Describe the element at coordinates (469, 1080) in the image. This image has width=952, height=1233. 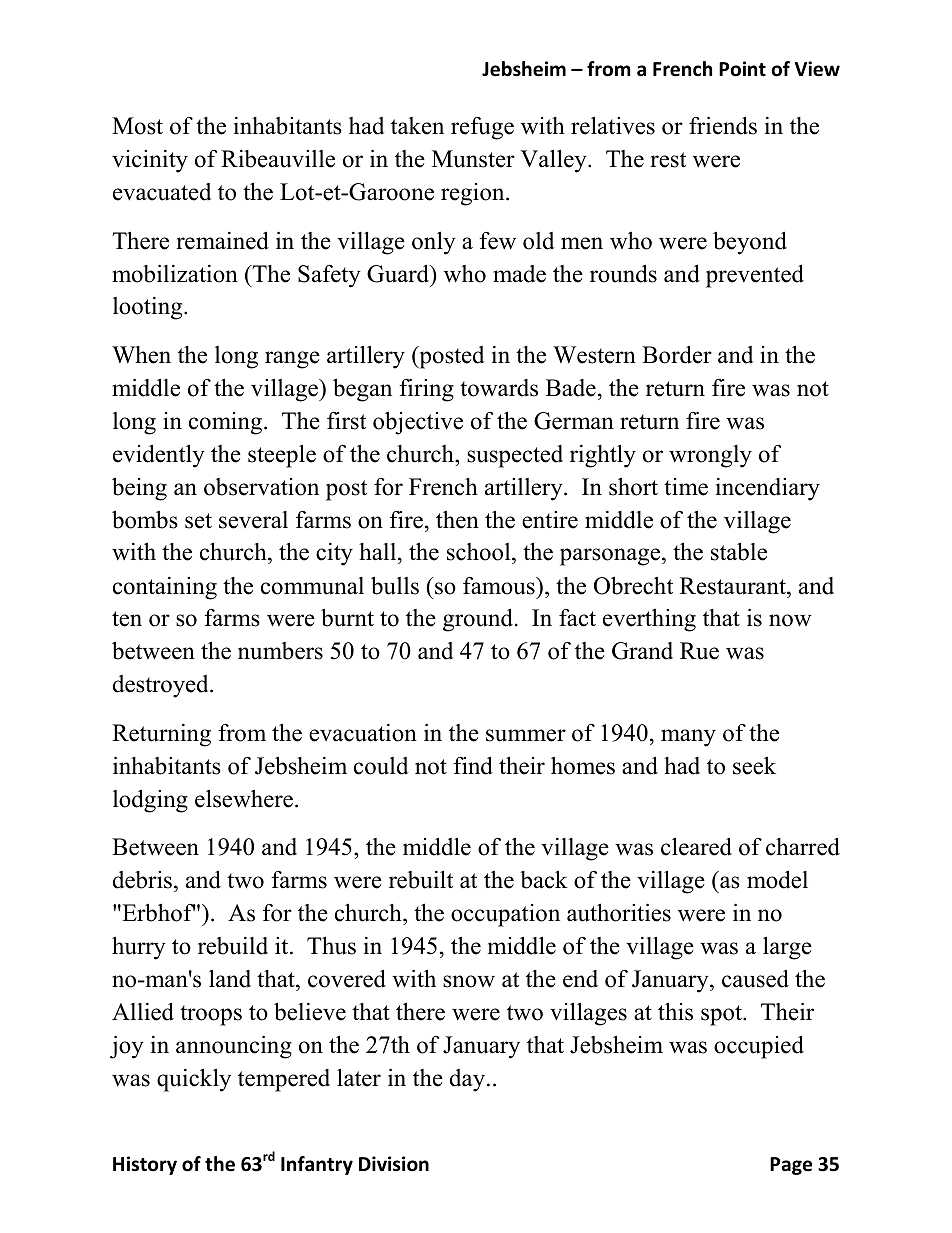
I see `day` at that location.
